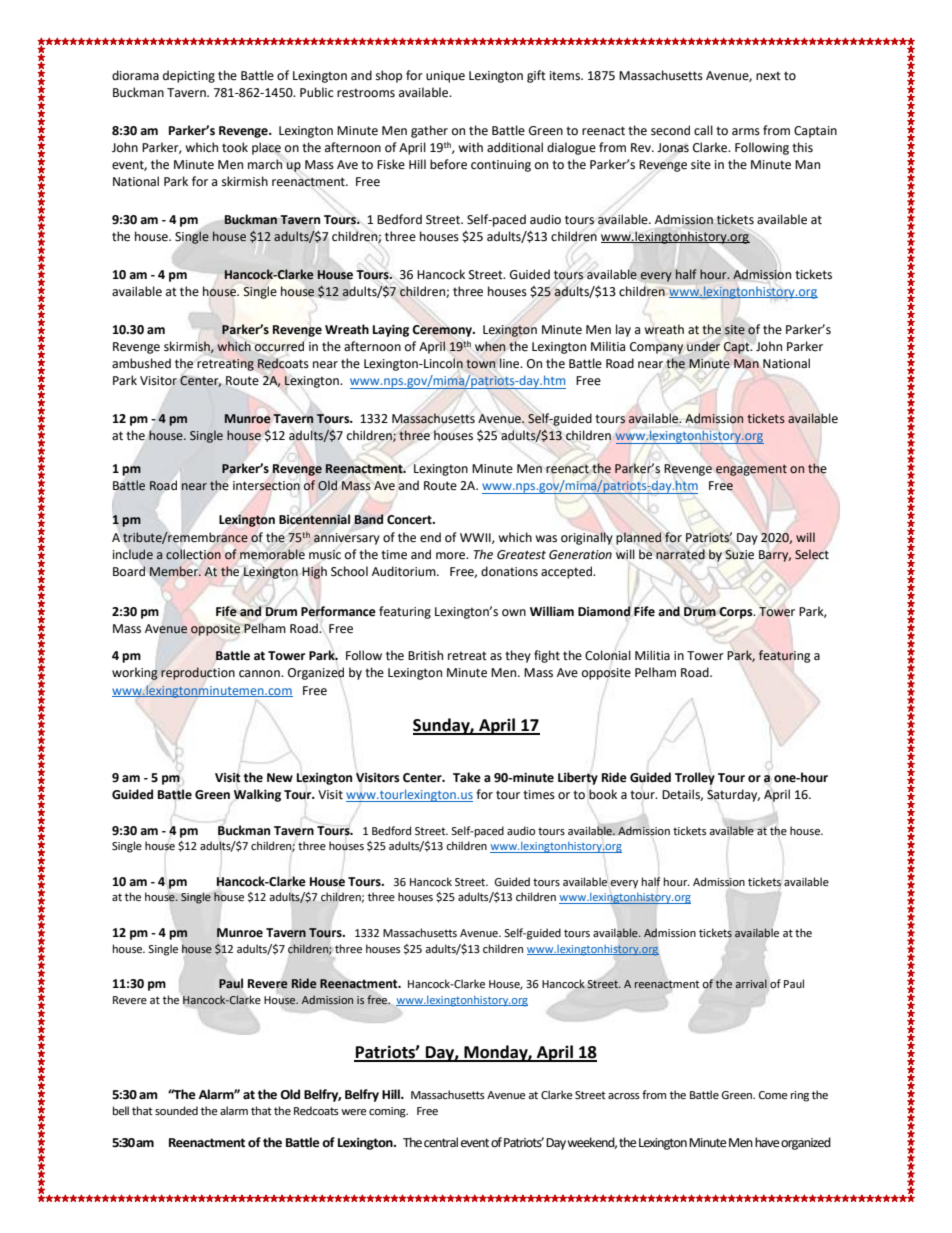  What do you see at coordinates (509, 571) in the document?
I see `donations` at bounding box center [509, 571].
